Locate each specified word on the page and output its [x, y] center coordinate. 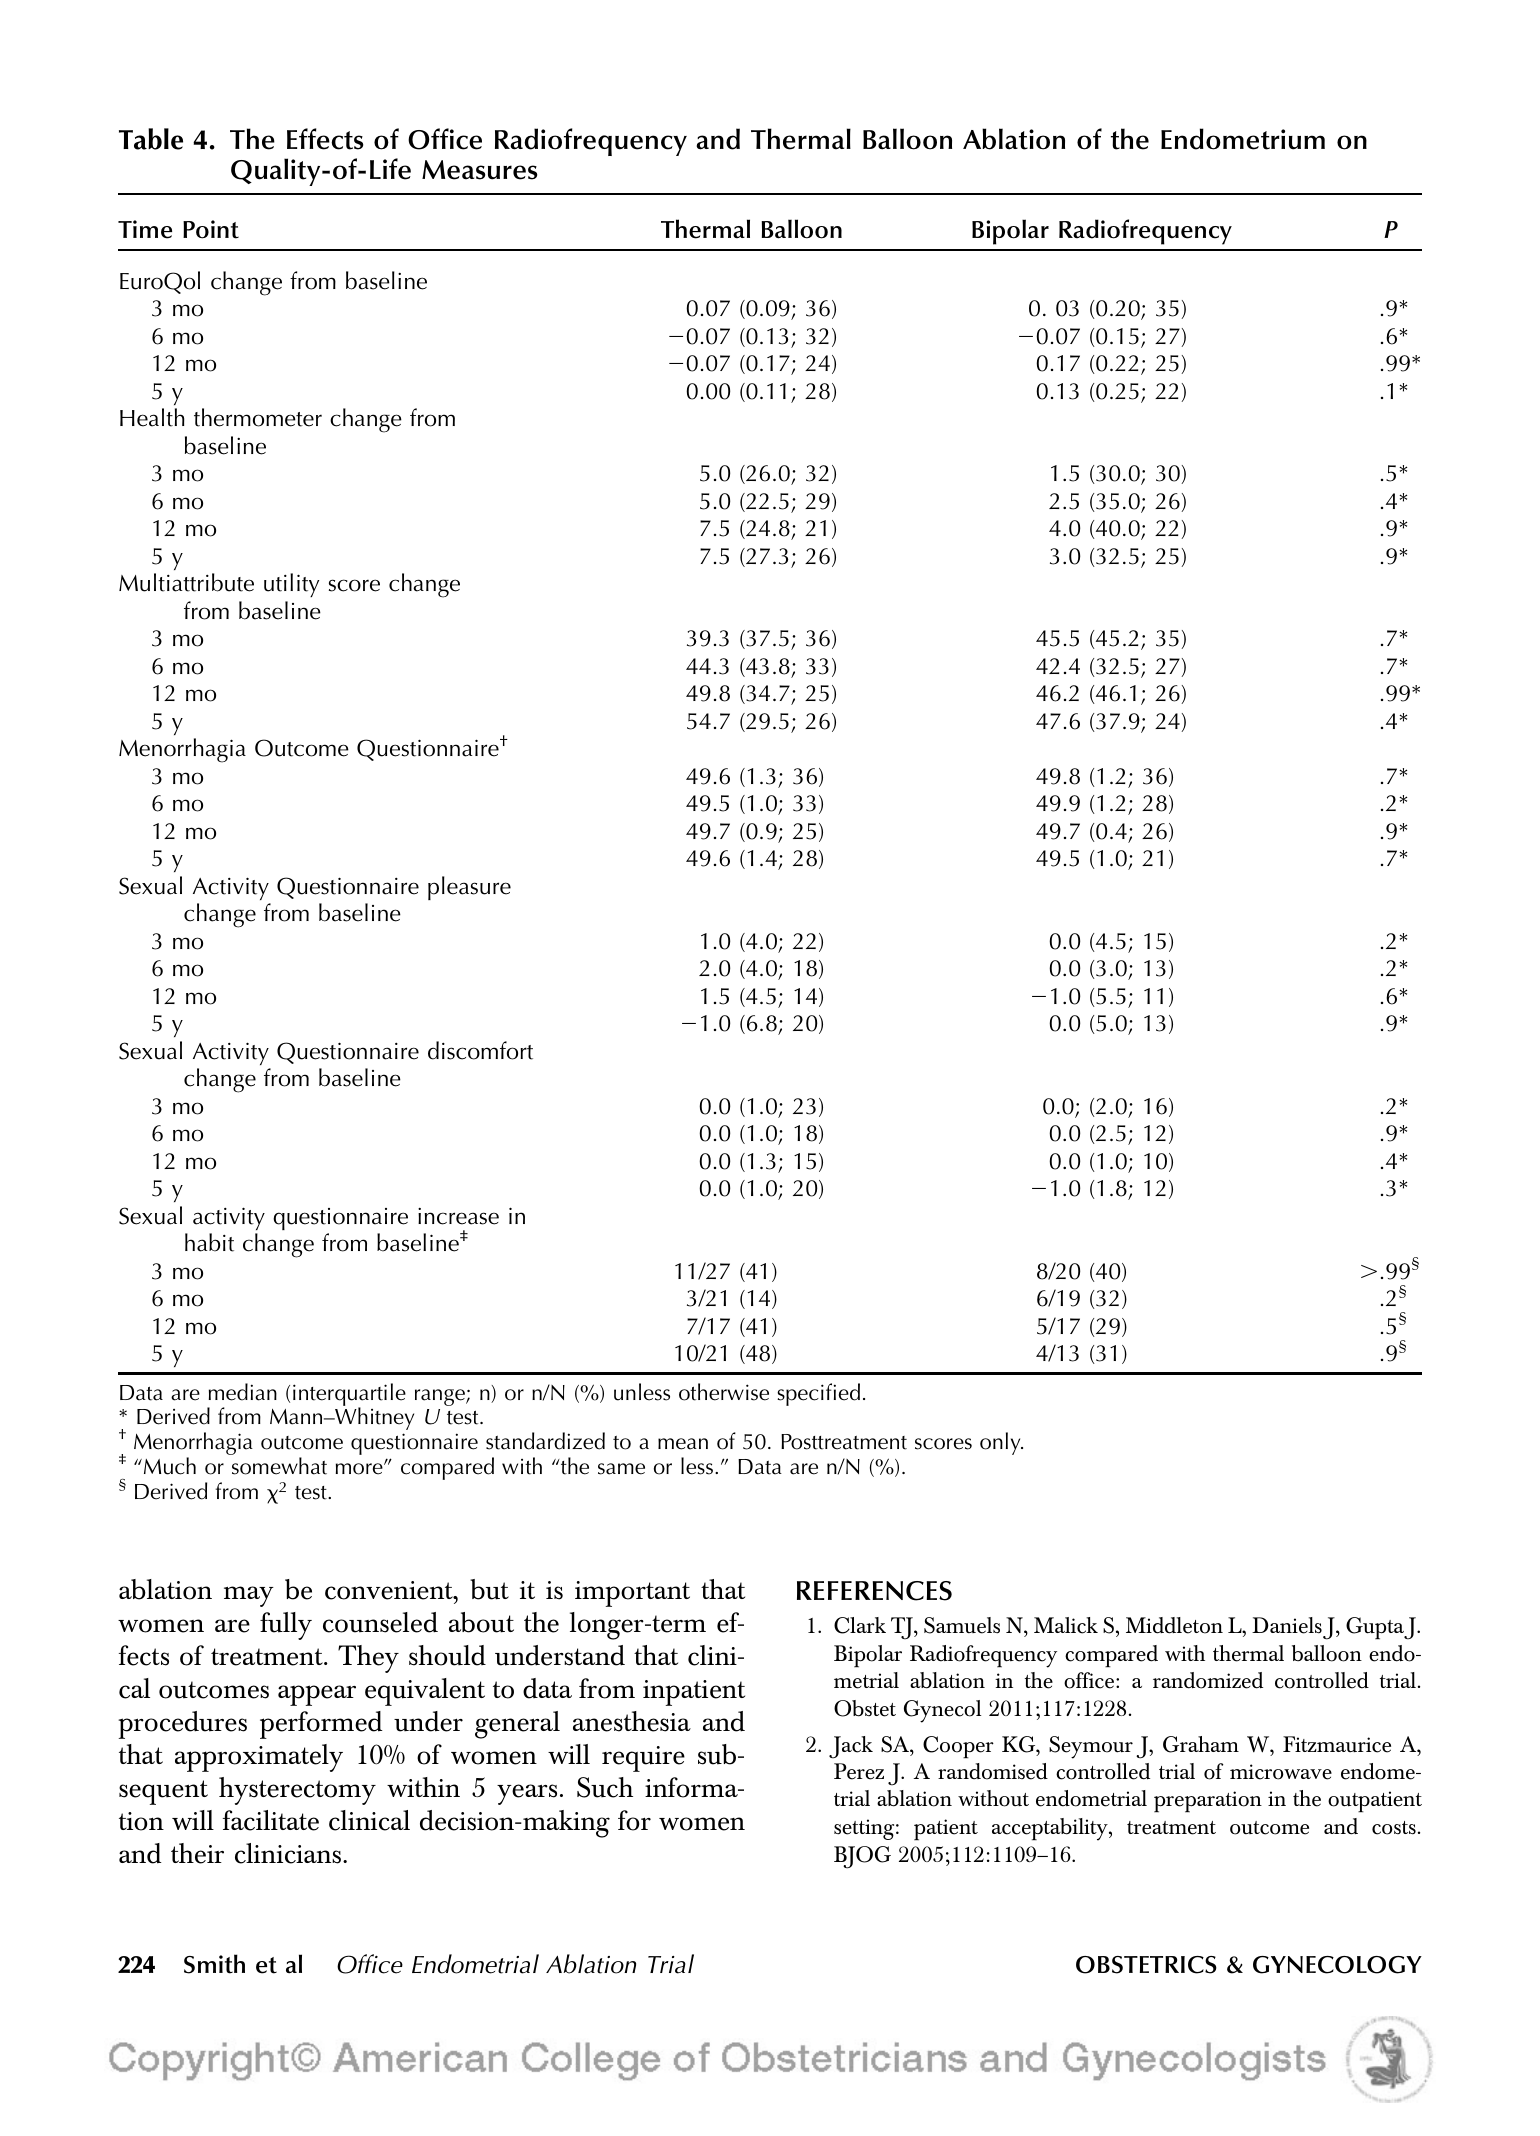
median [243, 1392]
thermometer [258, 417]
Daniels [1287, 1625]
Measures [479, 170]
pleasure [469, 888]
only [1001, 1443]
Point [211, 229]
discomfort [480, 1050]
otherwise [724, 1392]
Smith [214, 1964]
